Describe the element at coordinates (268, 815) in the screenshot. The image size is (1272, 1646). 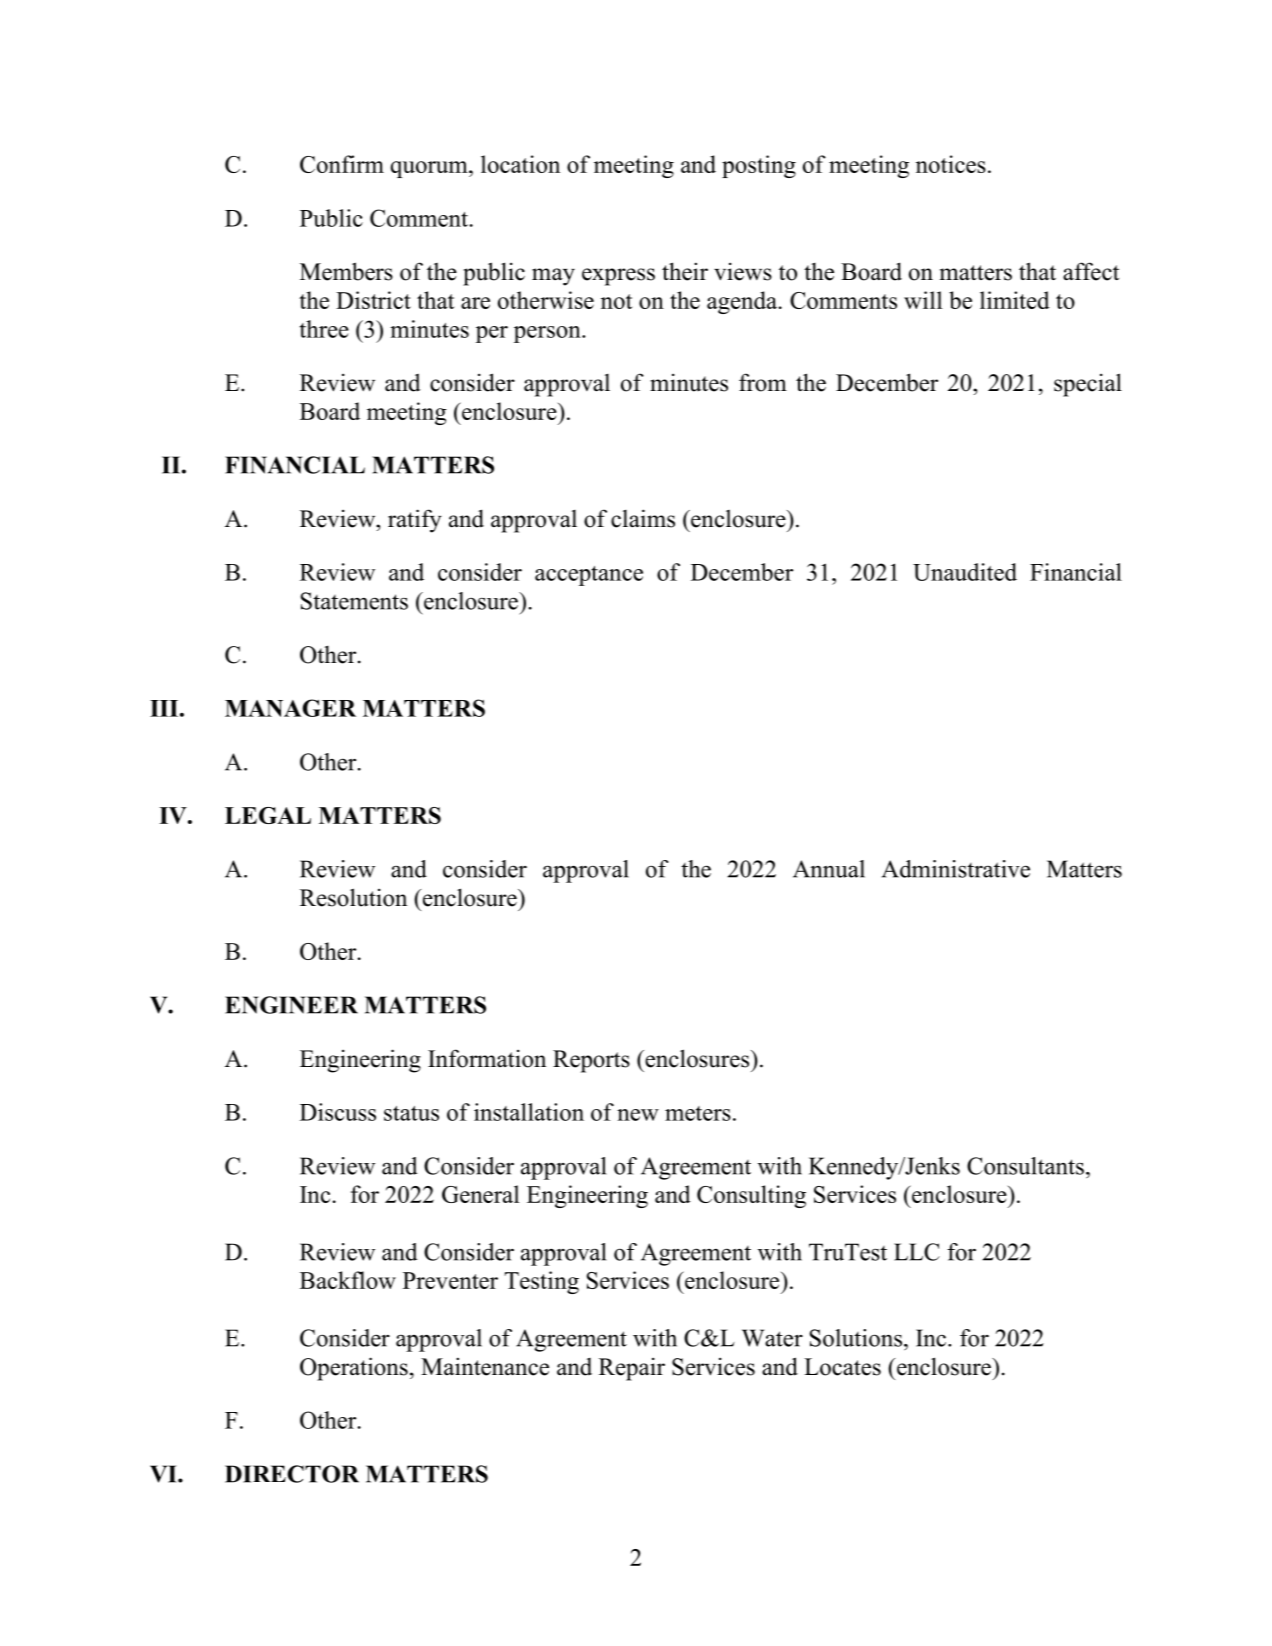
I see `LEGAL` at that location.
